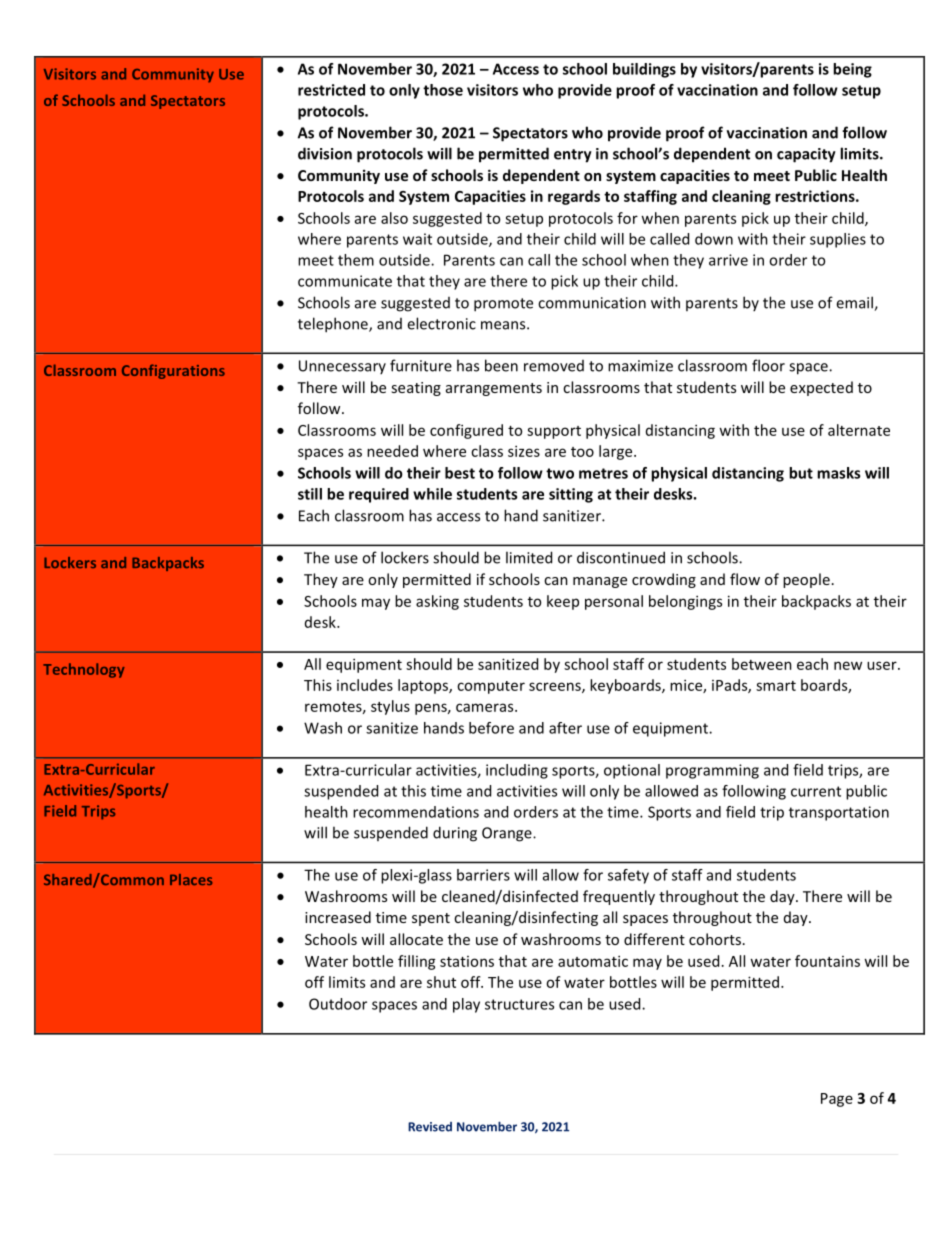  What do you see at coordinates (331, 90) in the page?
I see `restricted` at bounding box center [331, 90].
